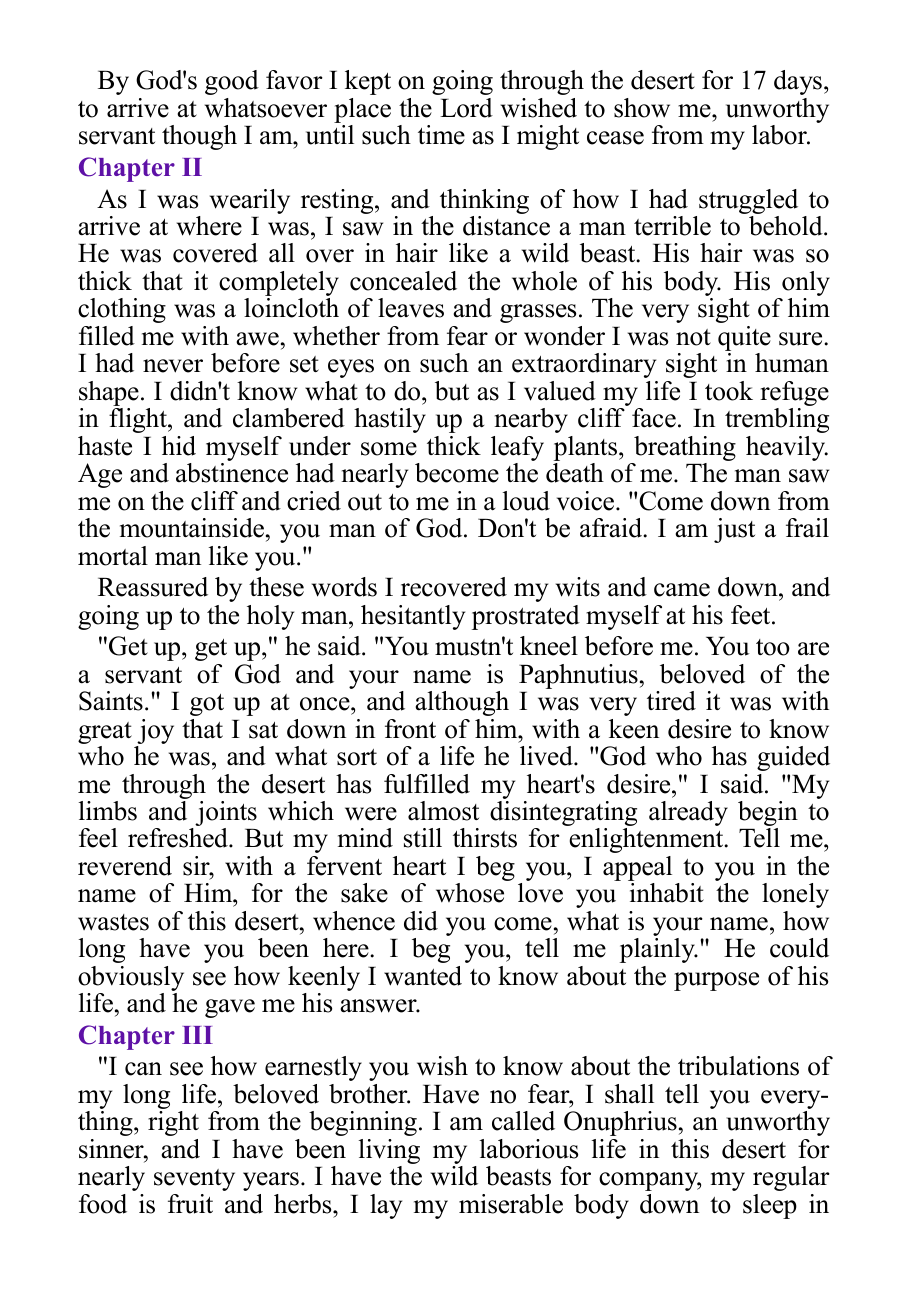 This document has width=908, height=1316. What do you see at coordinates (526, 501) in the document?
I see `loud` at bounding box center [526, 501].
